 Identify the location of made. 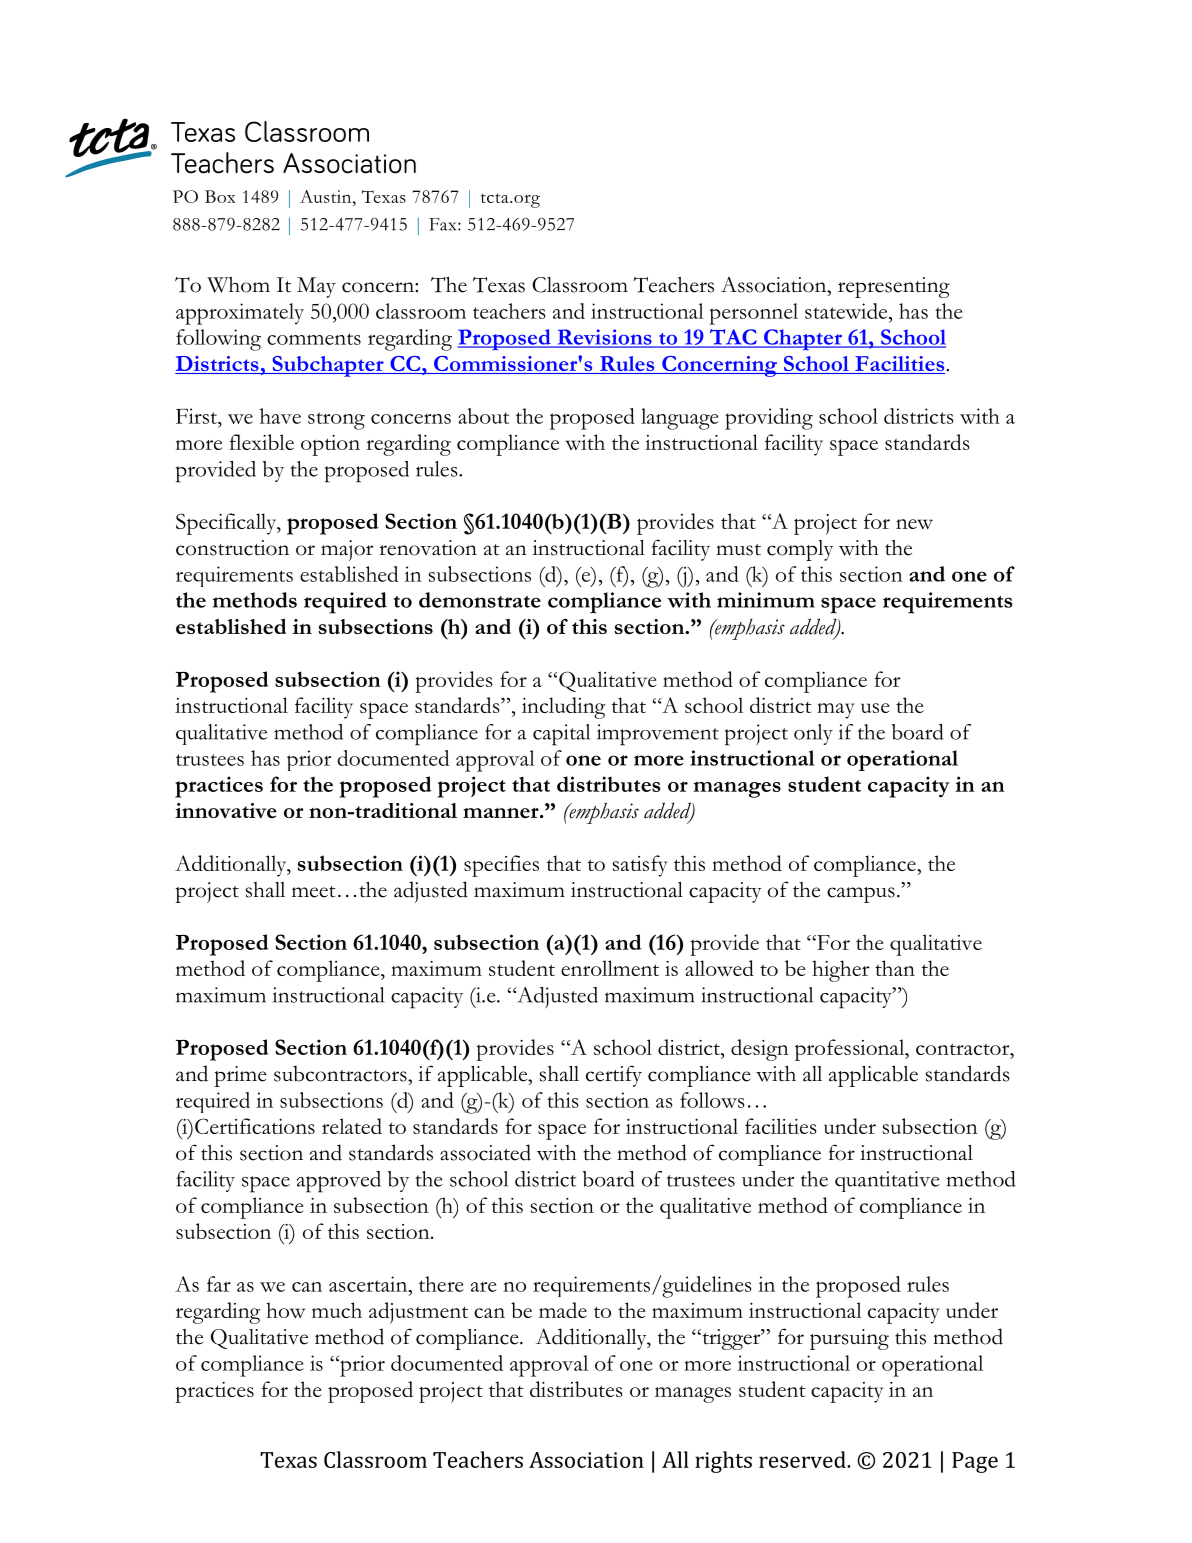
(563, 1310).
